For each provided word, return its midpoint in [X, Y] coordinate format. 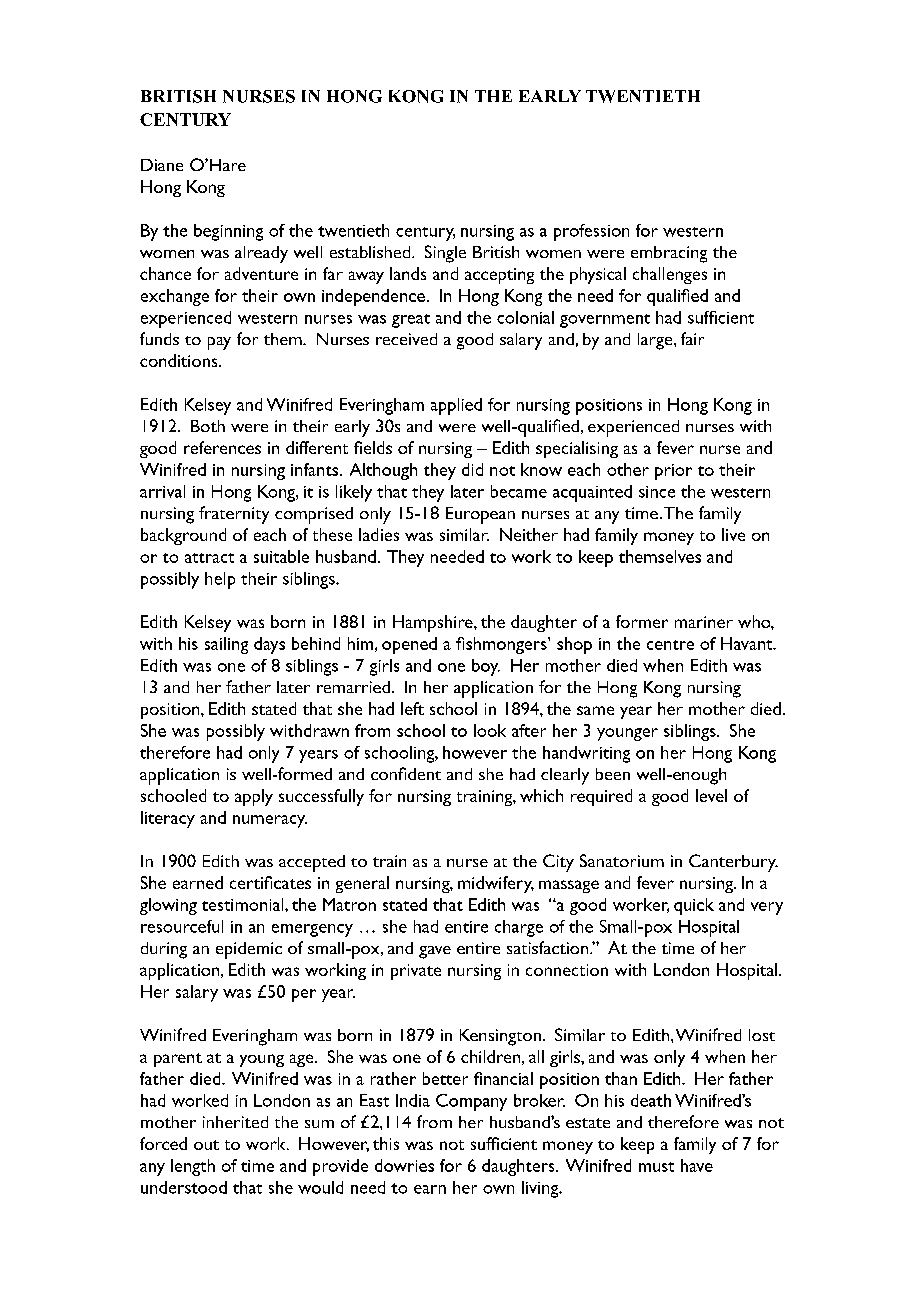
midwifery [496, 884]
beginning [228, 232]
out [206, 1145]
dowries [404, 1165]
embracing [669, 254]
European [480, 515]
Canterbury [733, 863]
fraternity [234, 515]
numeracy [270, 821]
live [733, 534]
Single [445, 254]
